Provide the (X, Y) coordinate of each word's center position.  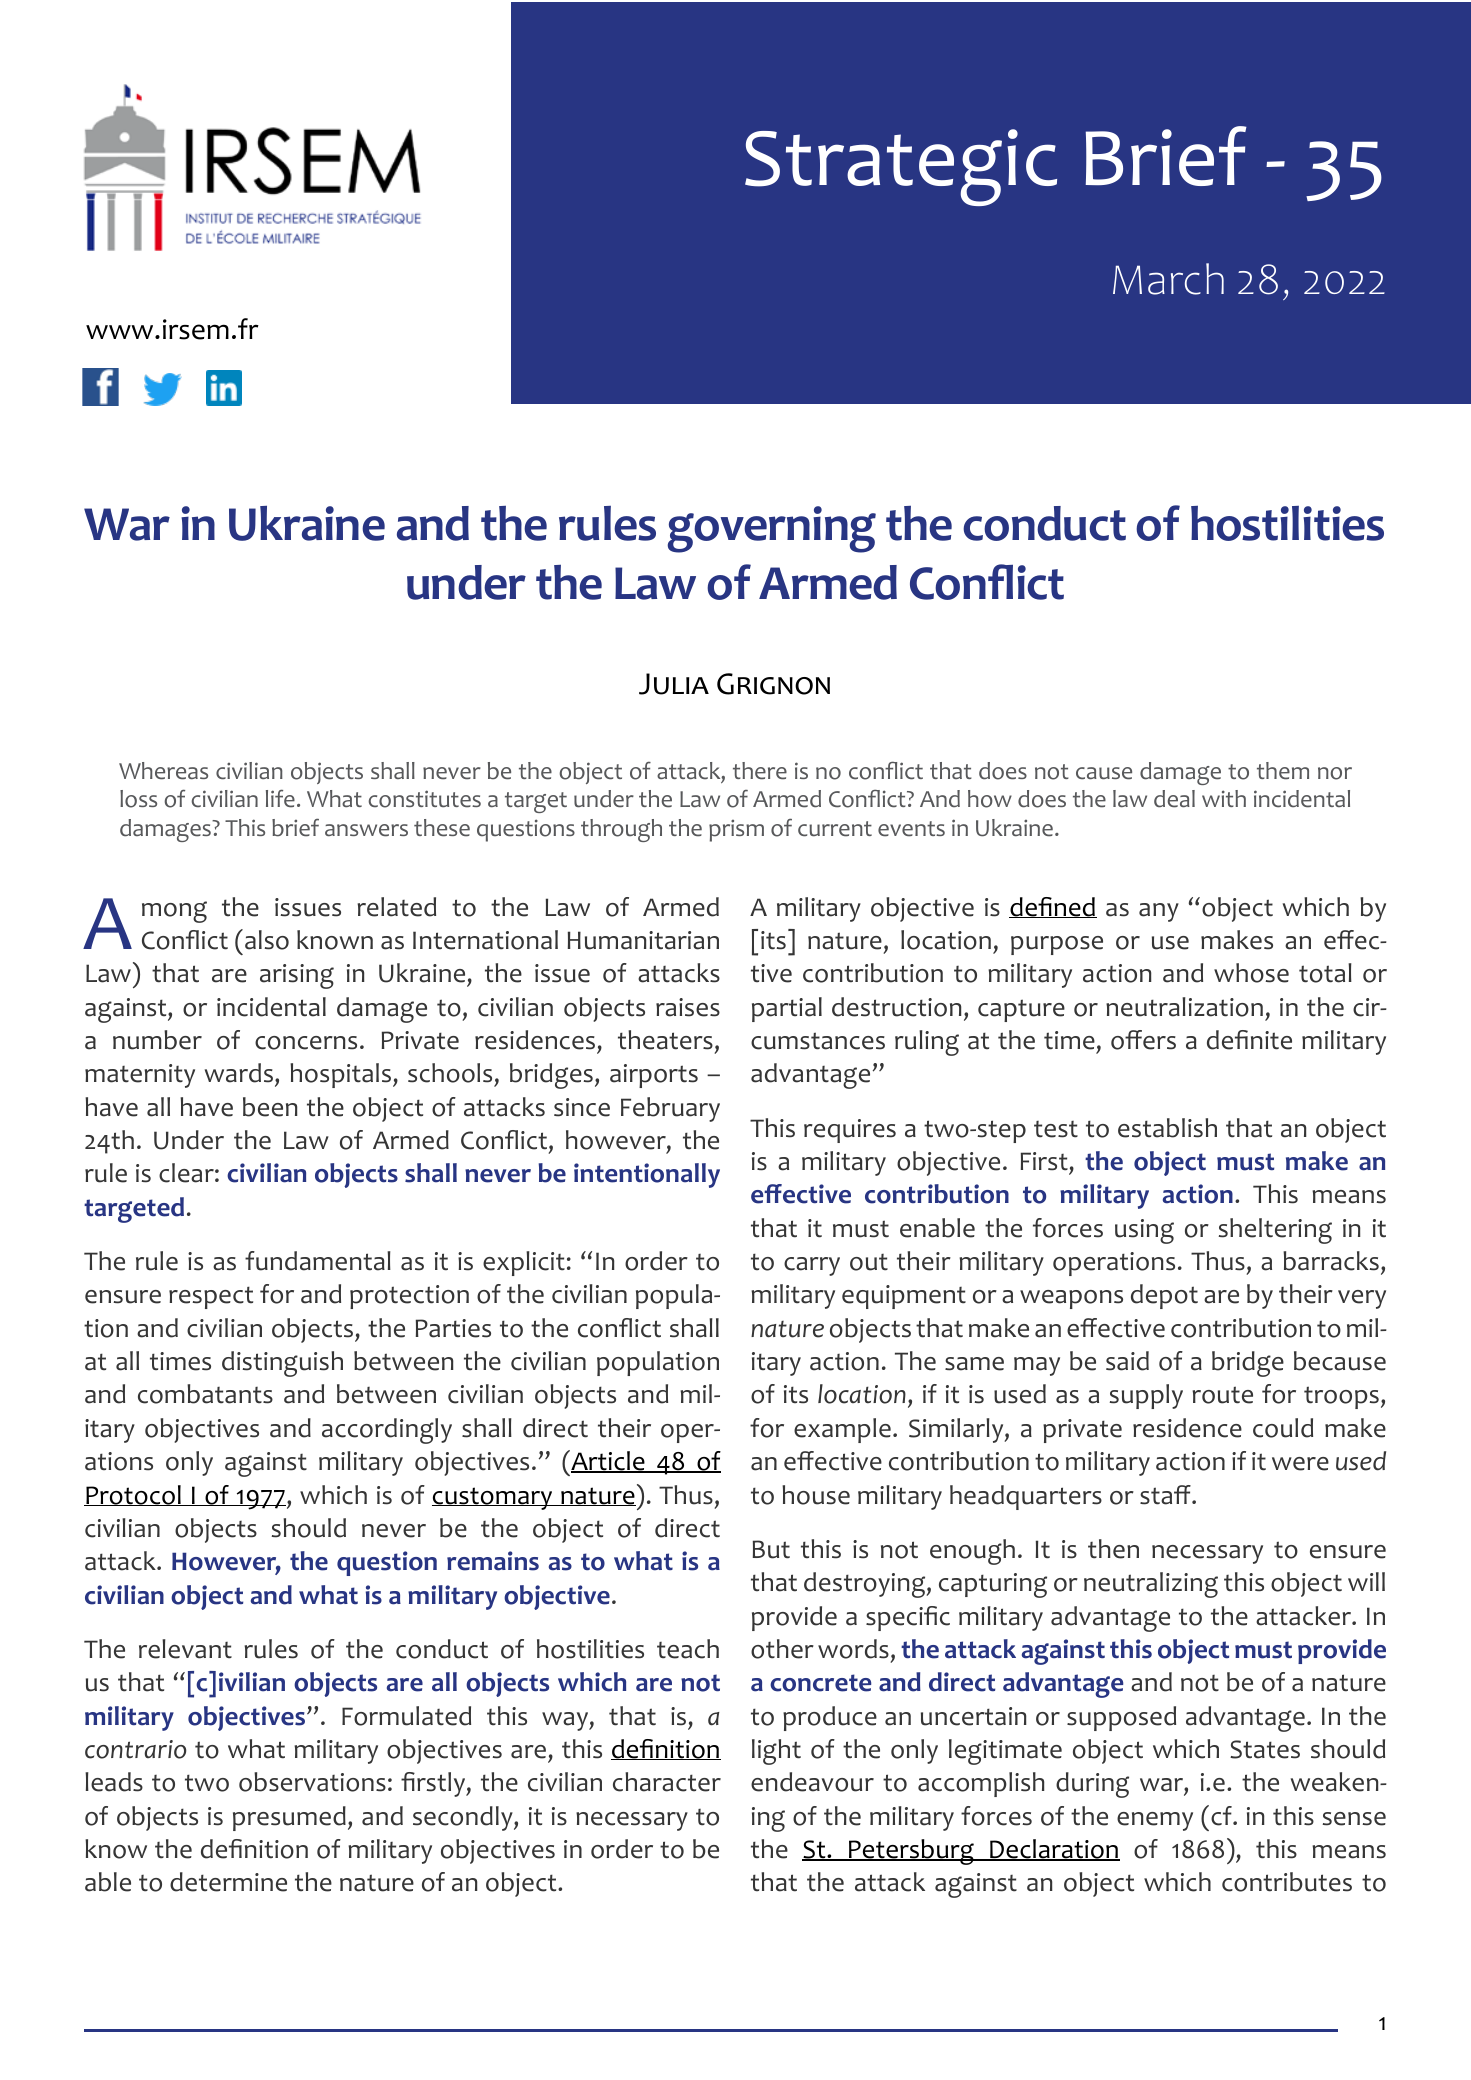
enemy (1155, 1821)
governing (772, 529)
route (1222, 1395)
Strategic (901, 167)
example (842, 1430)
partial (787, 1009)
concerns (306, 1043)
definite (1249, 1040)
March (1168, 279)
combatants (205, 1394)
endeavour (812, 1782)
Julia (674, 684)
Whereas (163, 771)
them (1283, 771)
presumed (289, 1818)
